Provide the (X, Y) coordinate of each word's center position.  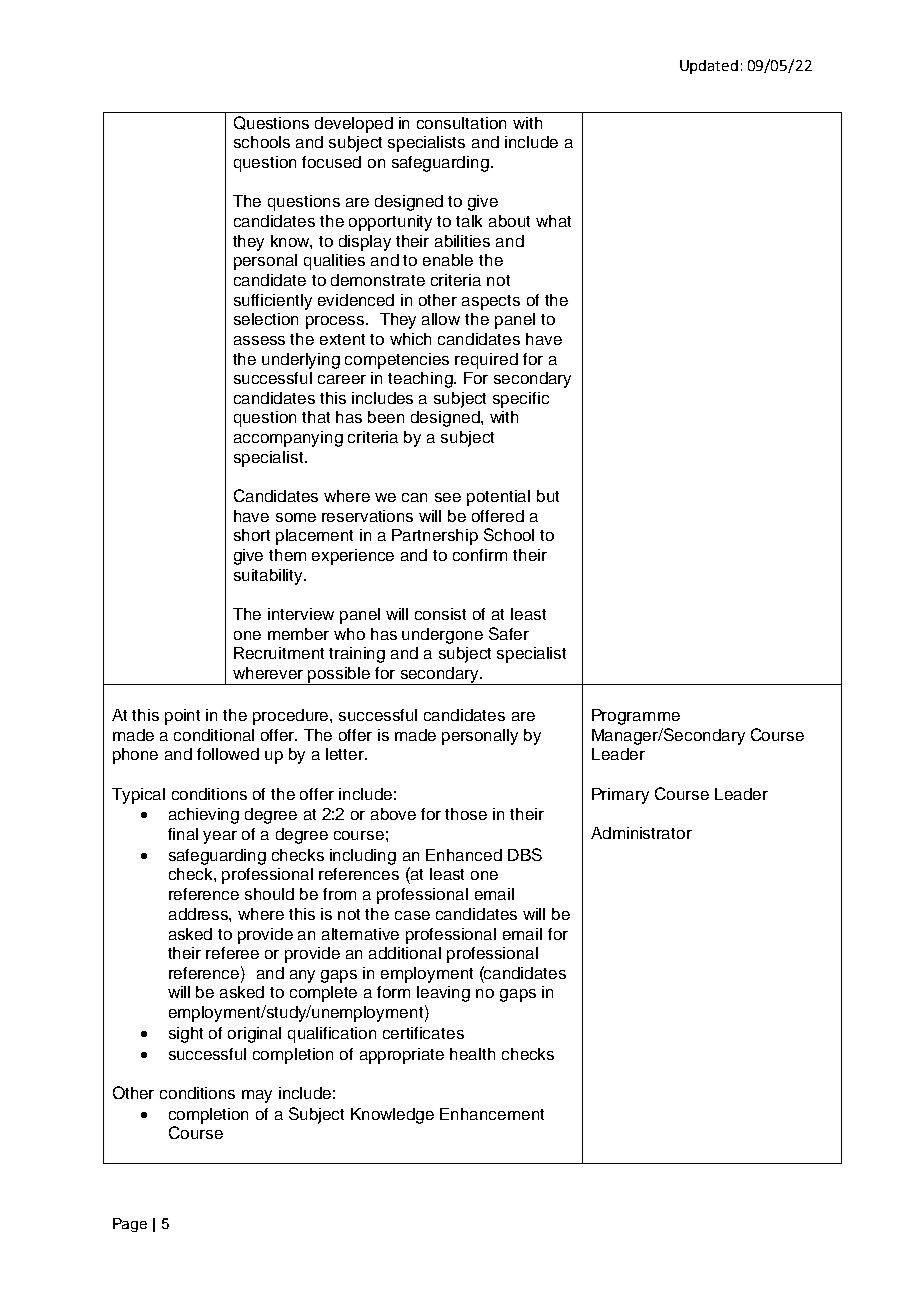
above (393, 814)
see (448, 497)
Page (130, 1225)
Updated (709, 67)
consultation (461, 123)
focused (331, 162)
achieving (204, 816)
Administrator (641, 833)
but (548, 496)
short (252, 535)
